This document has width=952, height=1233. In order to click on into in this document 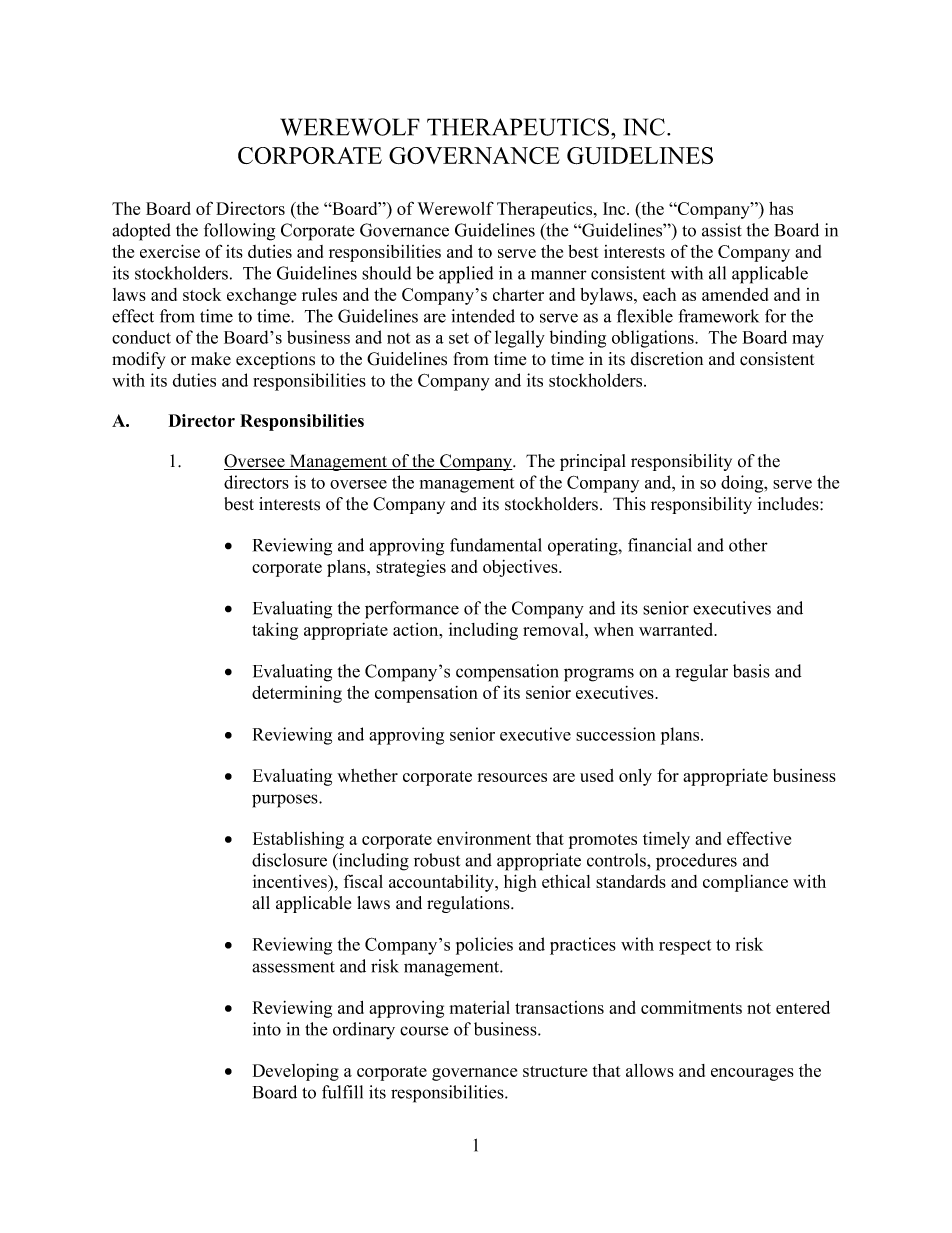, I will do `click(267, 1029)`.
